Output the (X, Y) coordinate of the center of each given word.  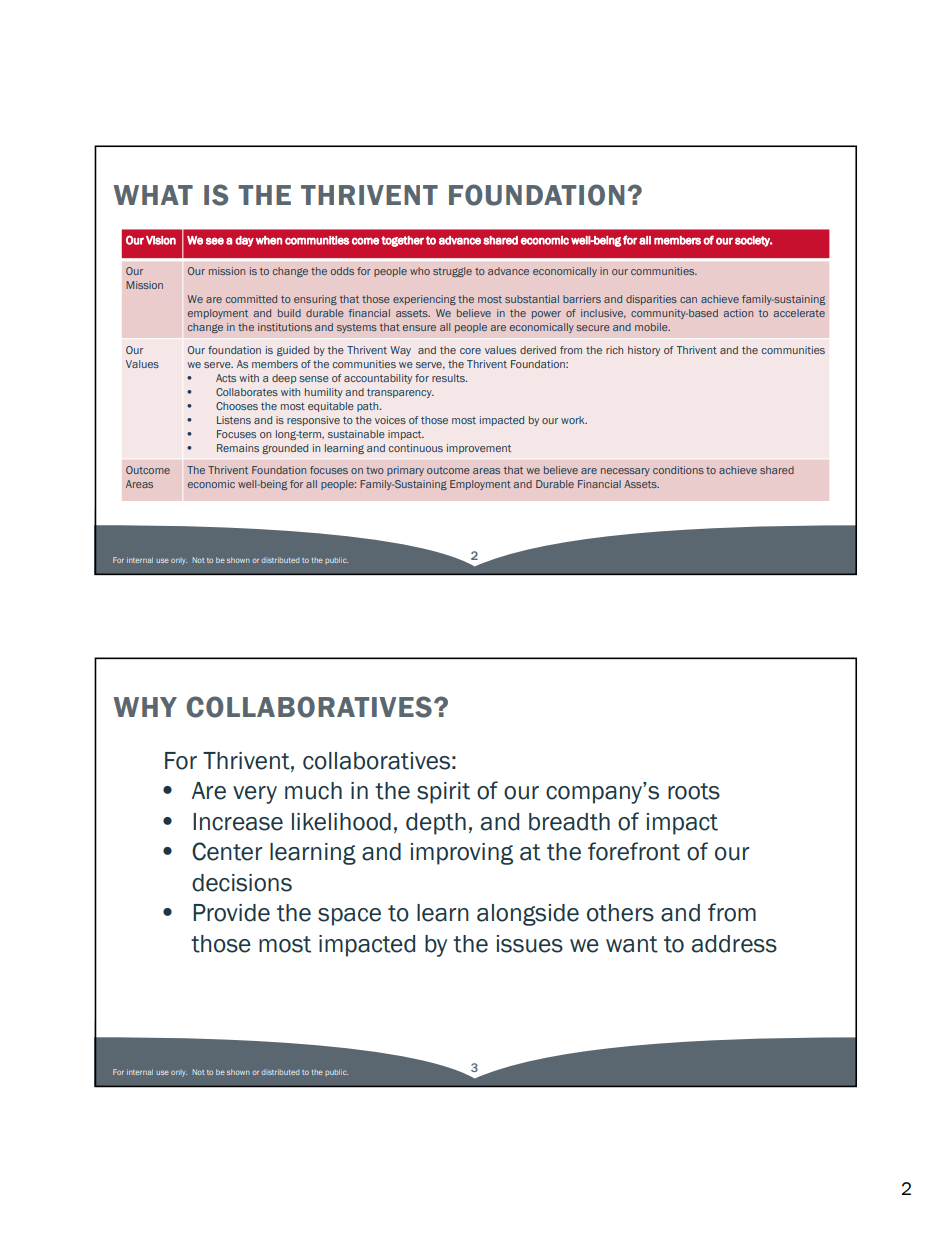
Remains (238, 448)
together (402, 241)
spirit (443, 793)
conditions (678, 470)
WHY (145, 707)
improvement (479, 449)
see (215, 241)
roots (694, 791)
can (688, 300)
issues (530, 944)
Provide (231, 913)
